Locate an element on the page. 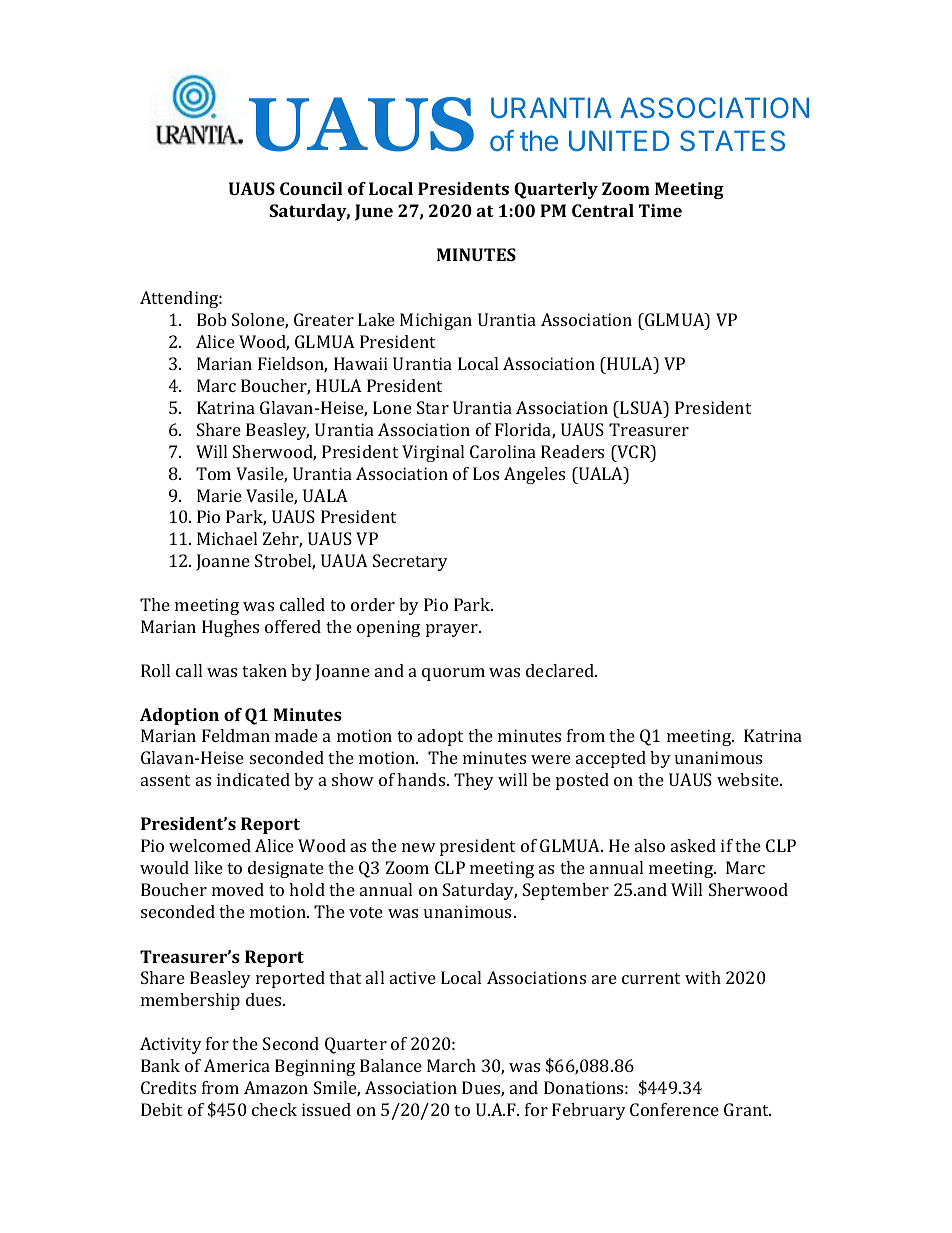 The height and width of the page is (1233, 952). indicated is located at coordinates (253, 779).
